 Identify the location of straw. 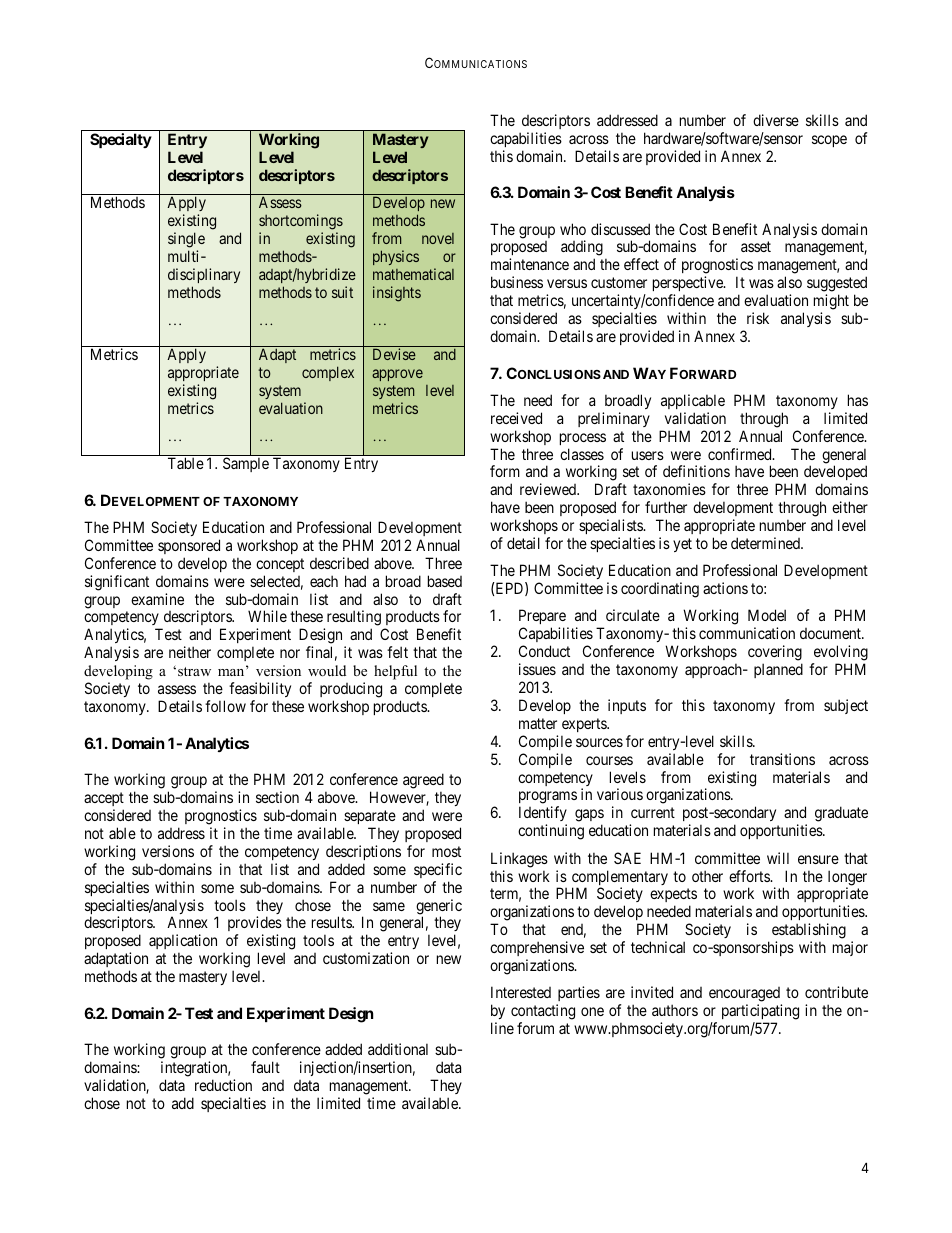
(194, 671).
